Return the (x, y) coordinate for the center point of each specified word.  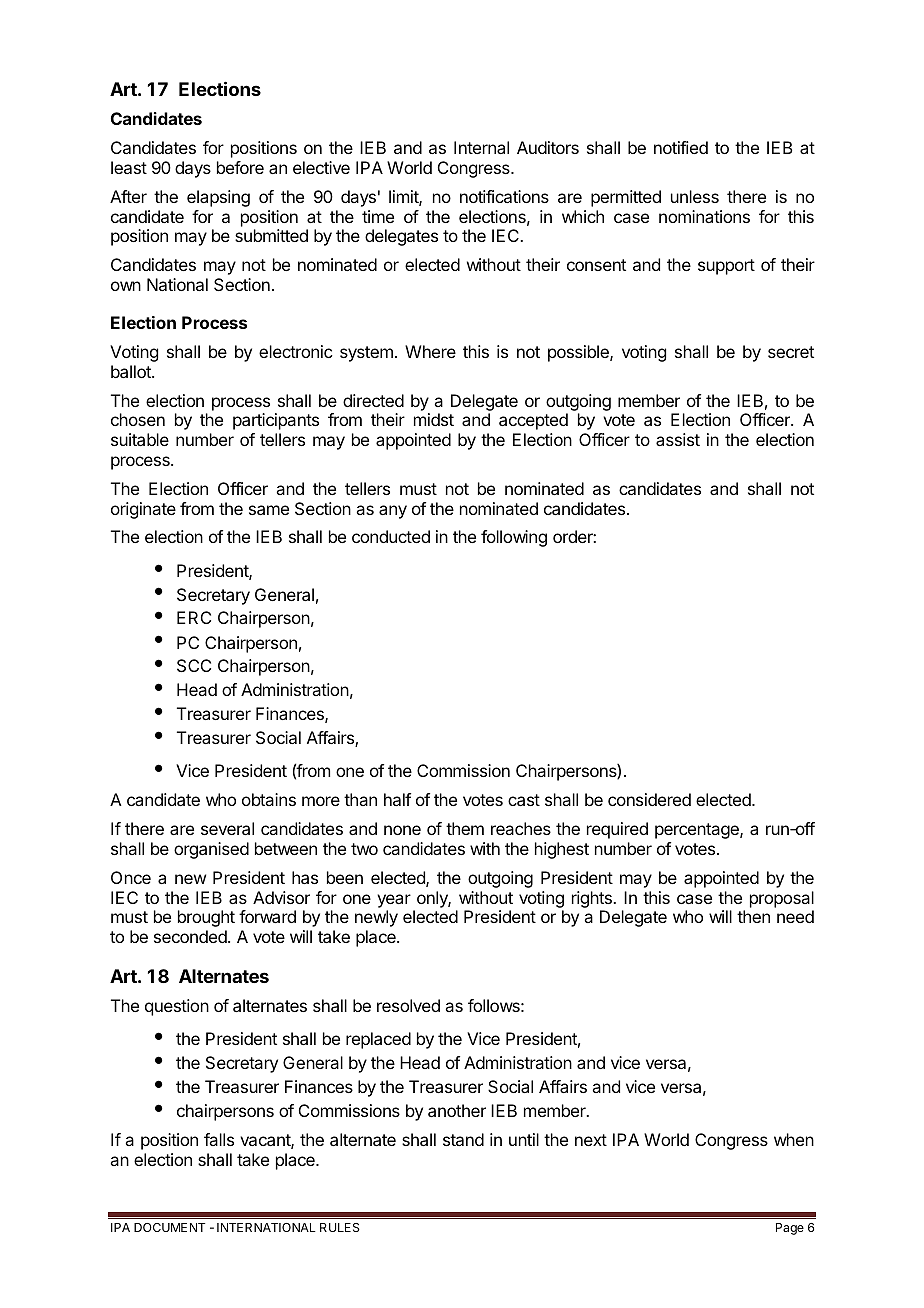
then (753, 916)
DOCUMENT (169, 1227)
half (397, 799)
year (394, 901)
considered (649, 799)
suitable (140, 439)
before (240, 167)
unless (695, 196)
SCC (194, 665)
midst (434, 419)
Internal (481, 147)
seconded (191, 936)
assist (678, 439)
